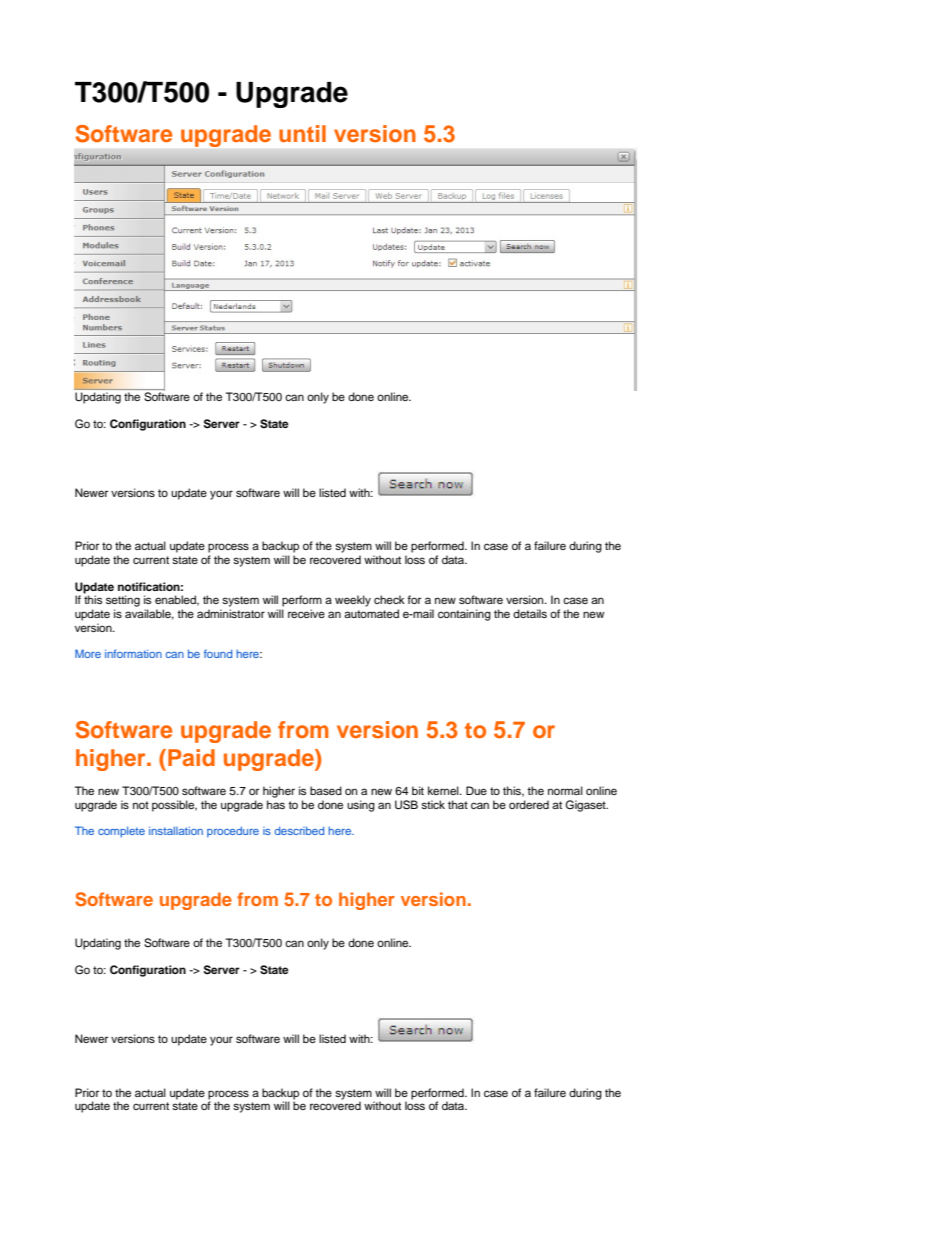  What do you see at coordinates (530, 613) in the image?
I see `details` at bounding box center [530, 613].
